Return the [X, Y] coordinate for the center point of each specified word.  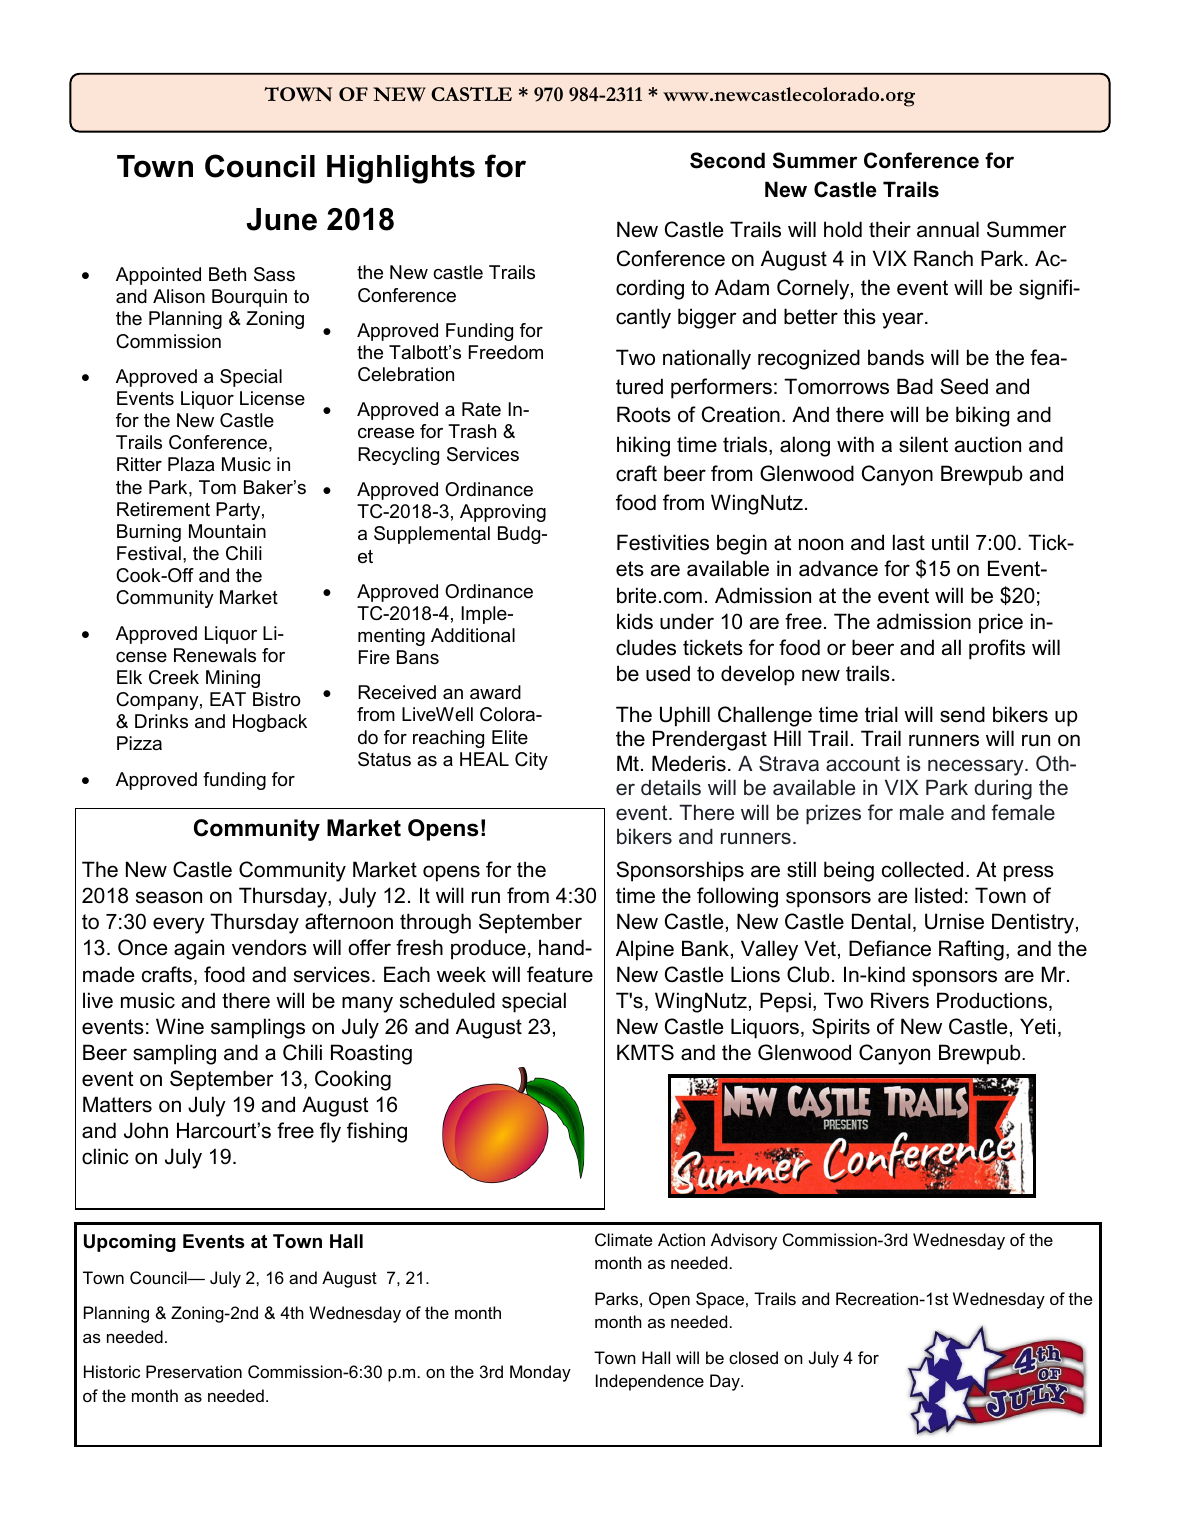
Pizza [139, 743]
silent [923, 444]
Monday [540, 1373]
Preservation [194, 1371]
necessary [977, 767]
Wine [180, 1026]
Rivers [900, 1000]
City [531, 761]
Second [727, 160]
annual [948, 229]
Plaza [191, 464]
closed [753, 1357]
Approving [503, 513]
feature [560, 974]
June [282, 219]
